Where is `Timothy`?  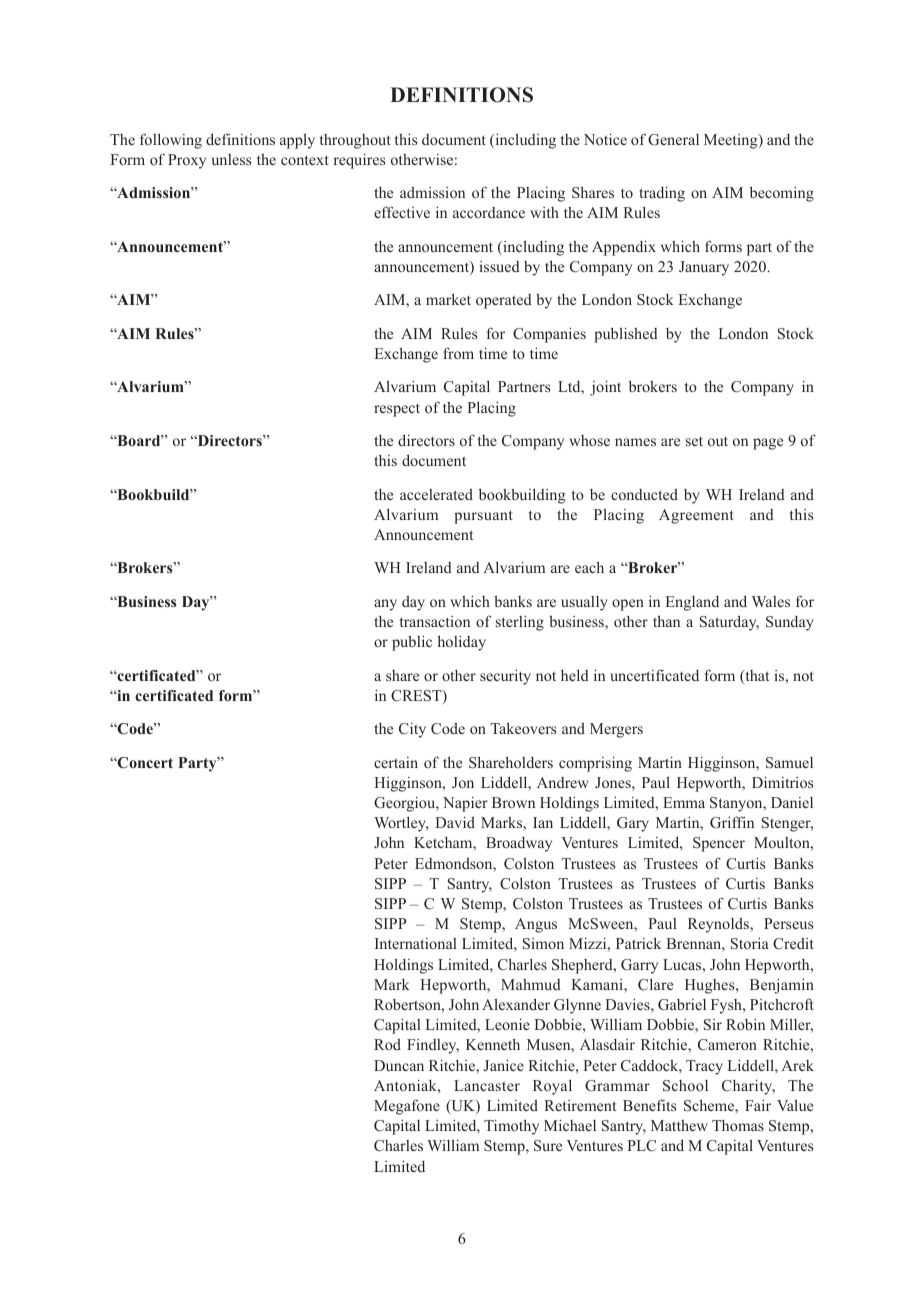
Timothy is located at coordinates (511, 1127).
